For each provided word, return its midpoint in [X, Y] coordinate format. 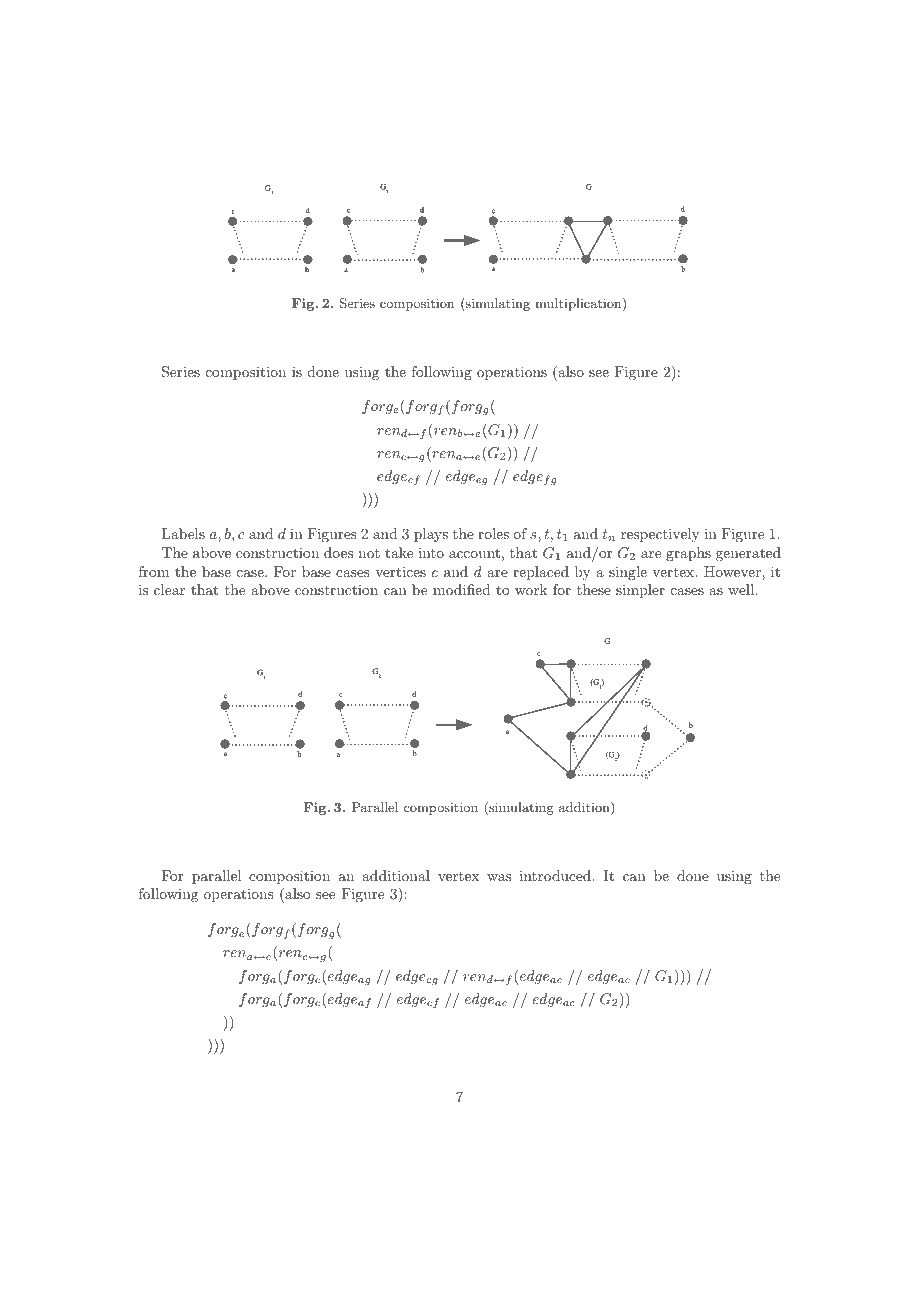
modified [462, 589]
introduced [556, 875]
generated [748, 554]
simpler [640, 591]
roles [493, 533]
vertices [400, 572]
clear [169, 589]
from [154, 571]
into [431, 553]
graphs [688, 554]
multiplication [579, 304]
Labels [183, 533]
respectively [660, 535]
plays [431, 535]
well [742, 589]
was [499, 877]
